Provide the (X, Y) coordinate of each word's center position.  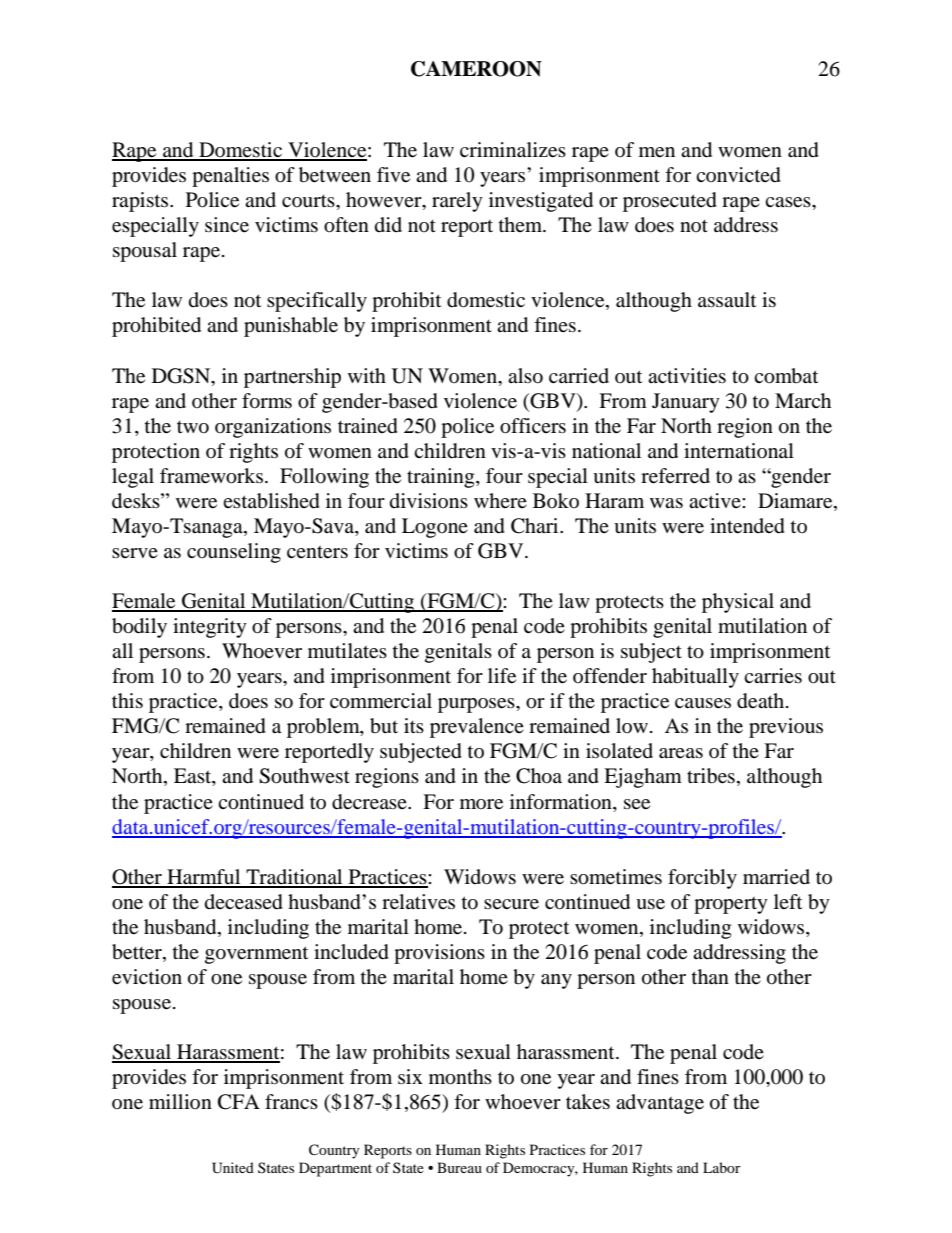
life (502, 676)
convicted (738, 175)
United (233, 1168)
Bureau (459, 1167)
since (227, 225)
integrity (210, 628)
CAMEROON (476, 69)
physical (738, 603)
